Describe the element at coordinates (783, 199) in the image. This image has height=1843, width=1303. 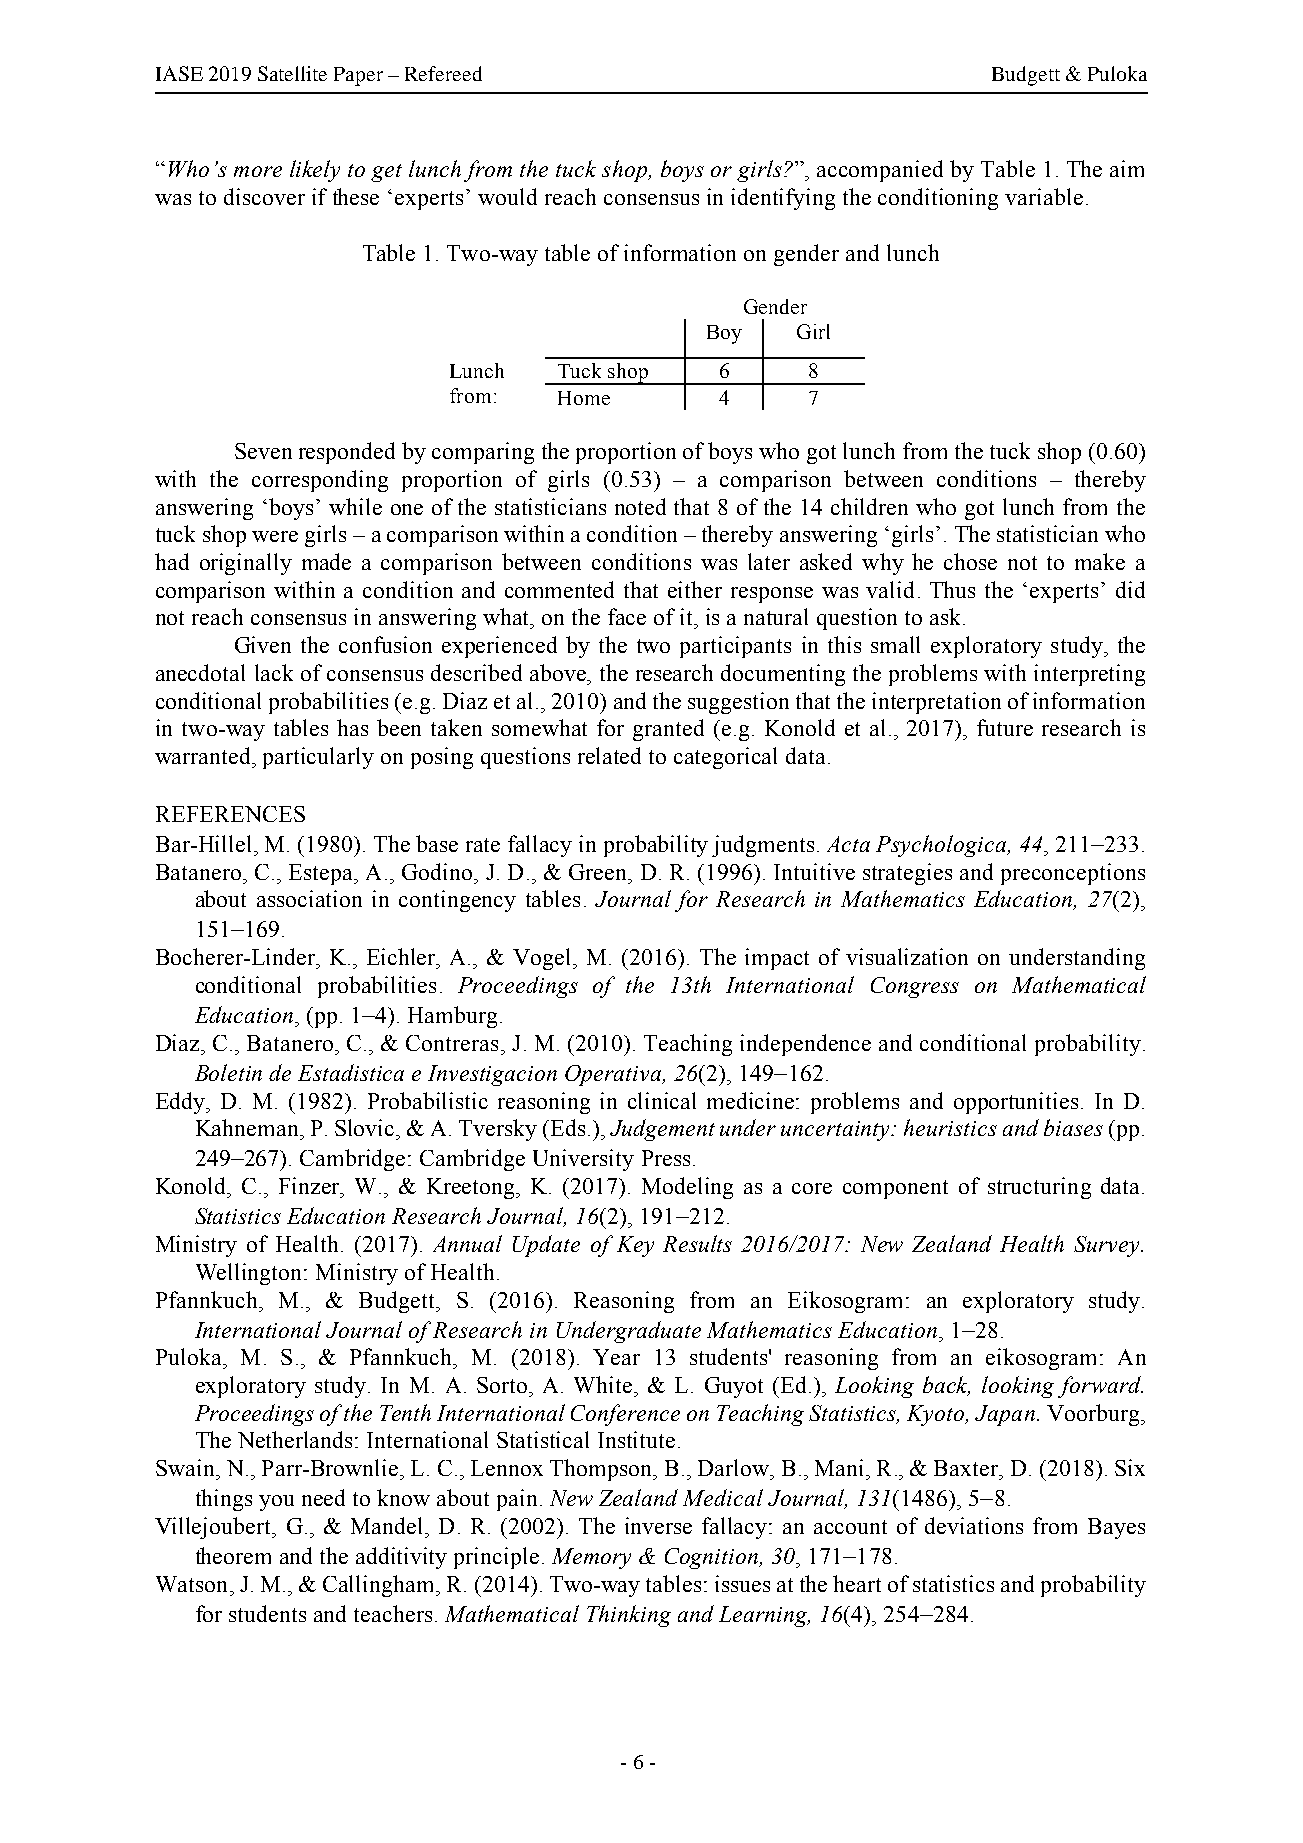
I see `identifying` at that location.
